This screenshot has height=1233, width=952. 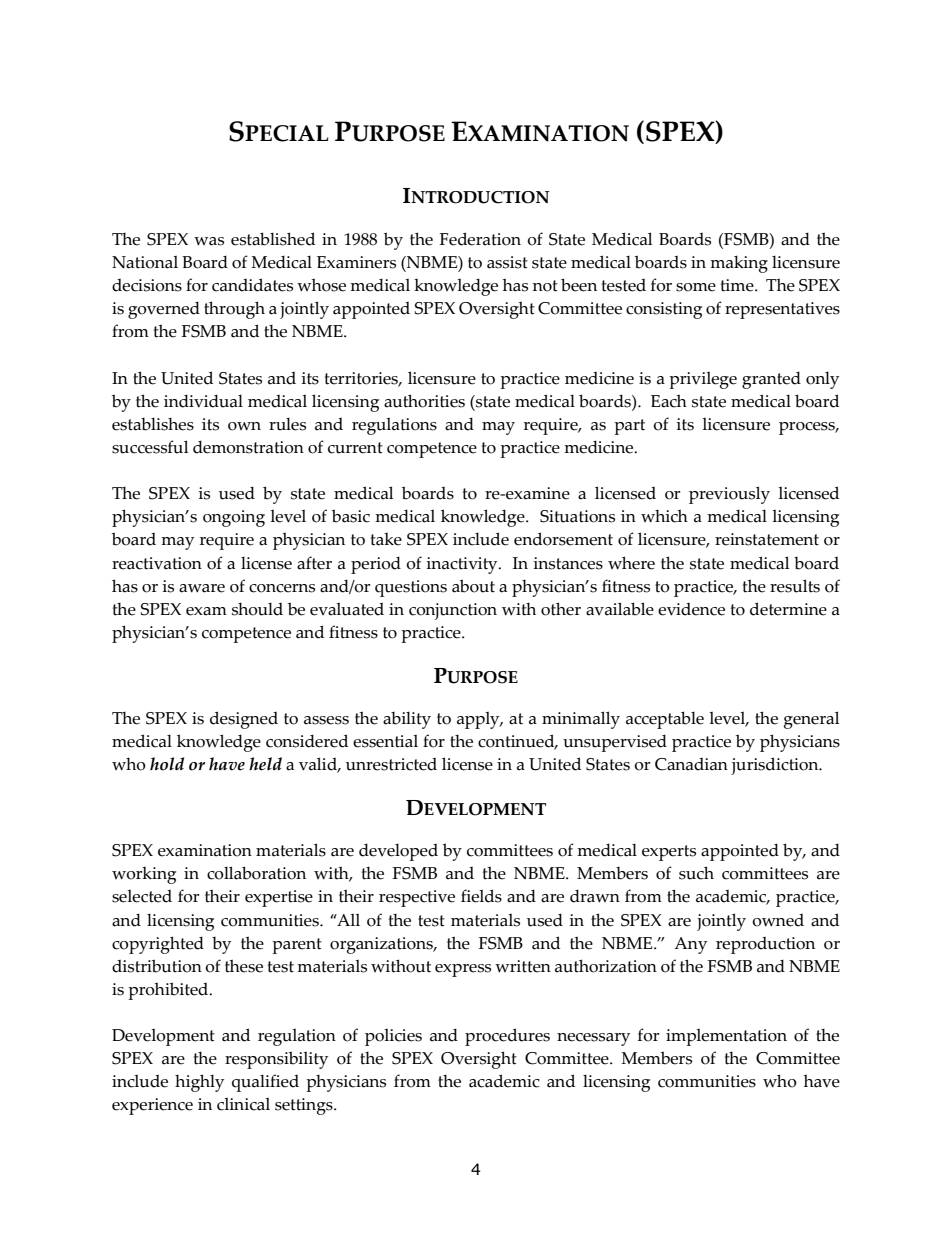 I want to click on making, so click(x=739, y=264).
